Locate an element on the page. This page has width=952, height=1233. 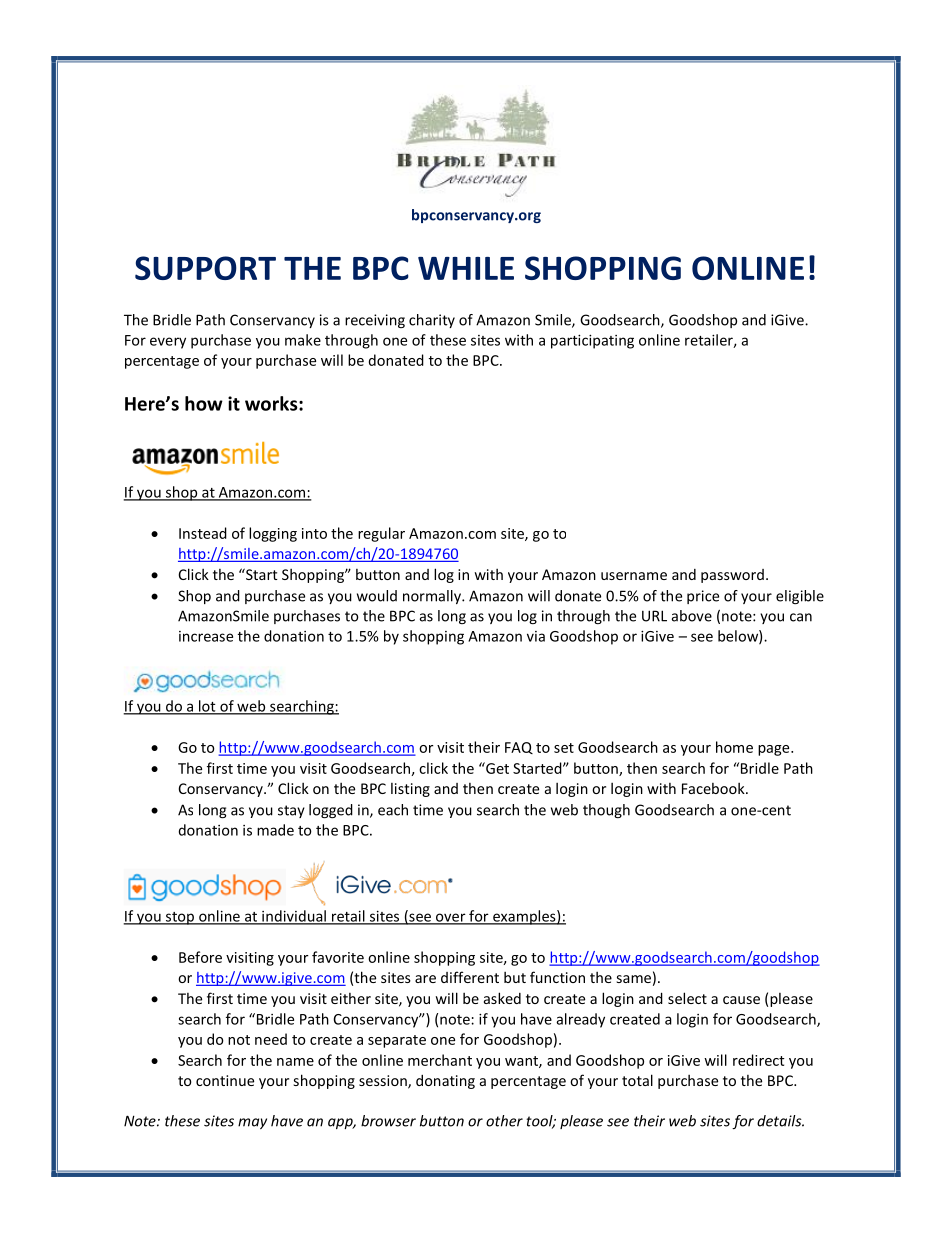
continue is located at coordinates (225, 1080).
